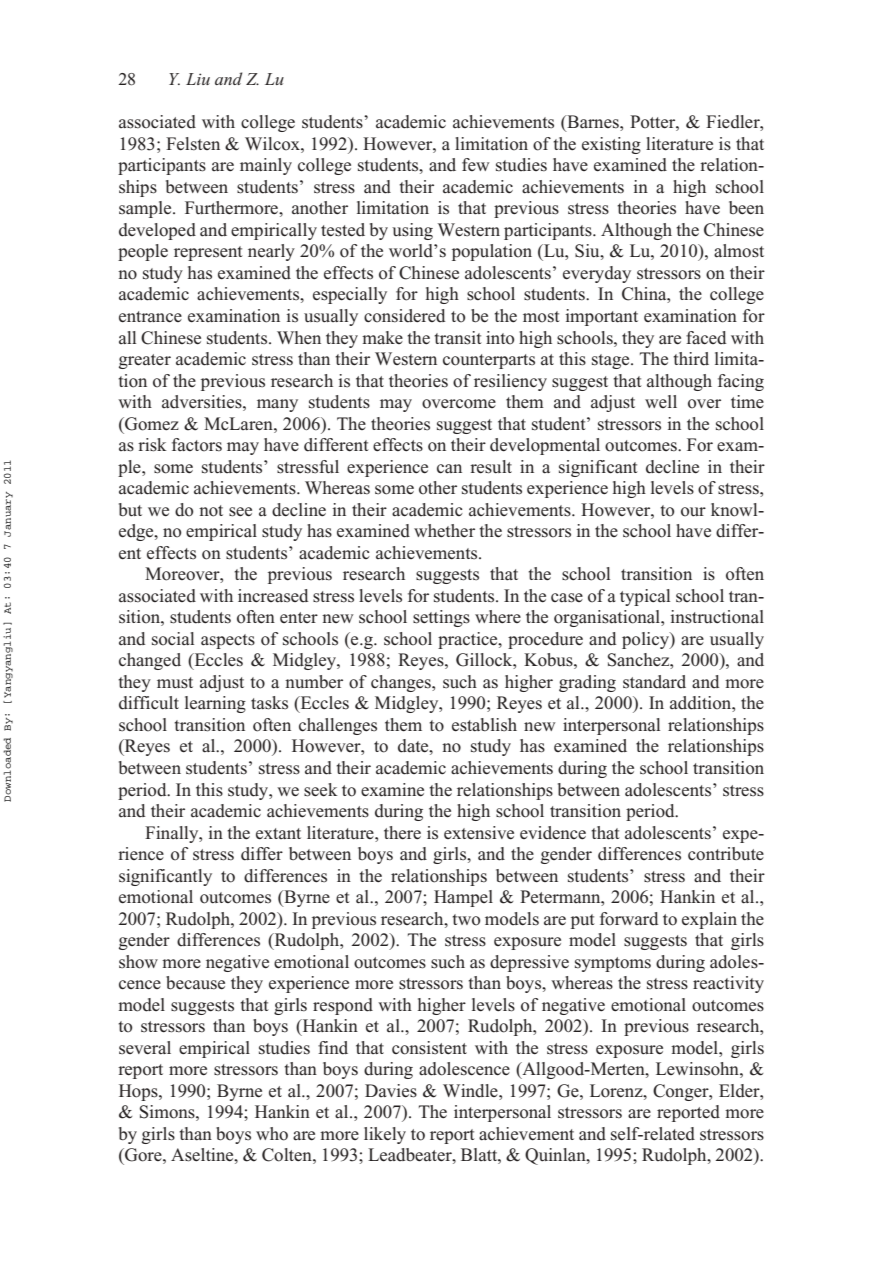 The height and width of the document is (1261, 884). Describe the element at coordinates (385, 1135) in the document. I see `likely` at that location.
